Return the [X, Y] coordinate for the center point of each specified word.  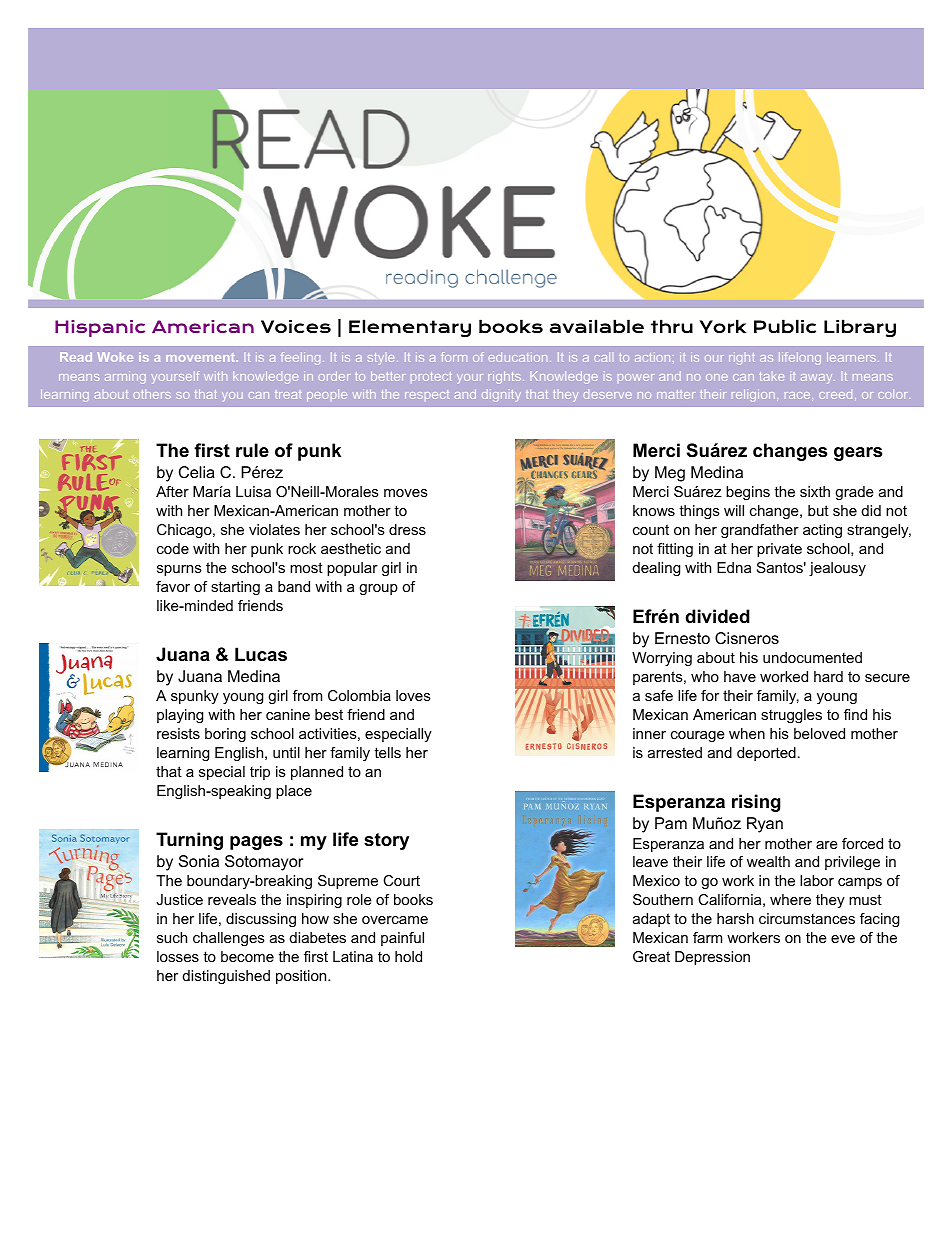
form [454, 357]
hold [408, 956]
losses [178, 956]
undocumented [812, 657]
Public [785, 326]
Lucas [261, 654]
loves [413, 695]
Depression [712, 958]
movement [202, 357]
